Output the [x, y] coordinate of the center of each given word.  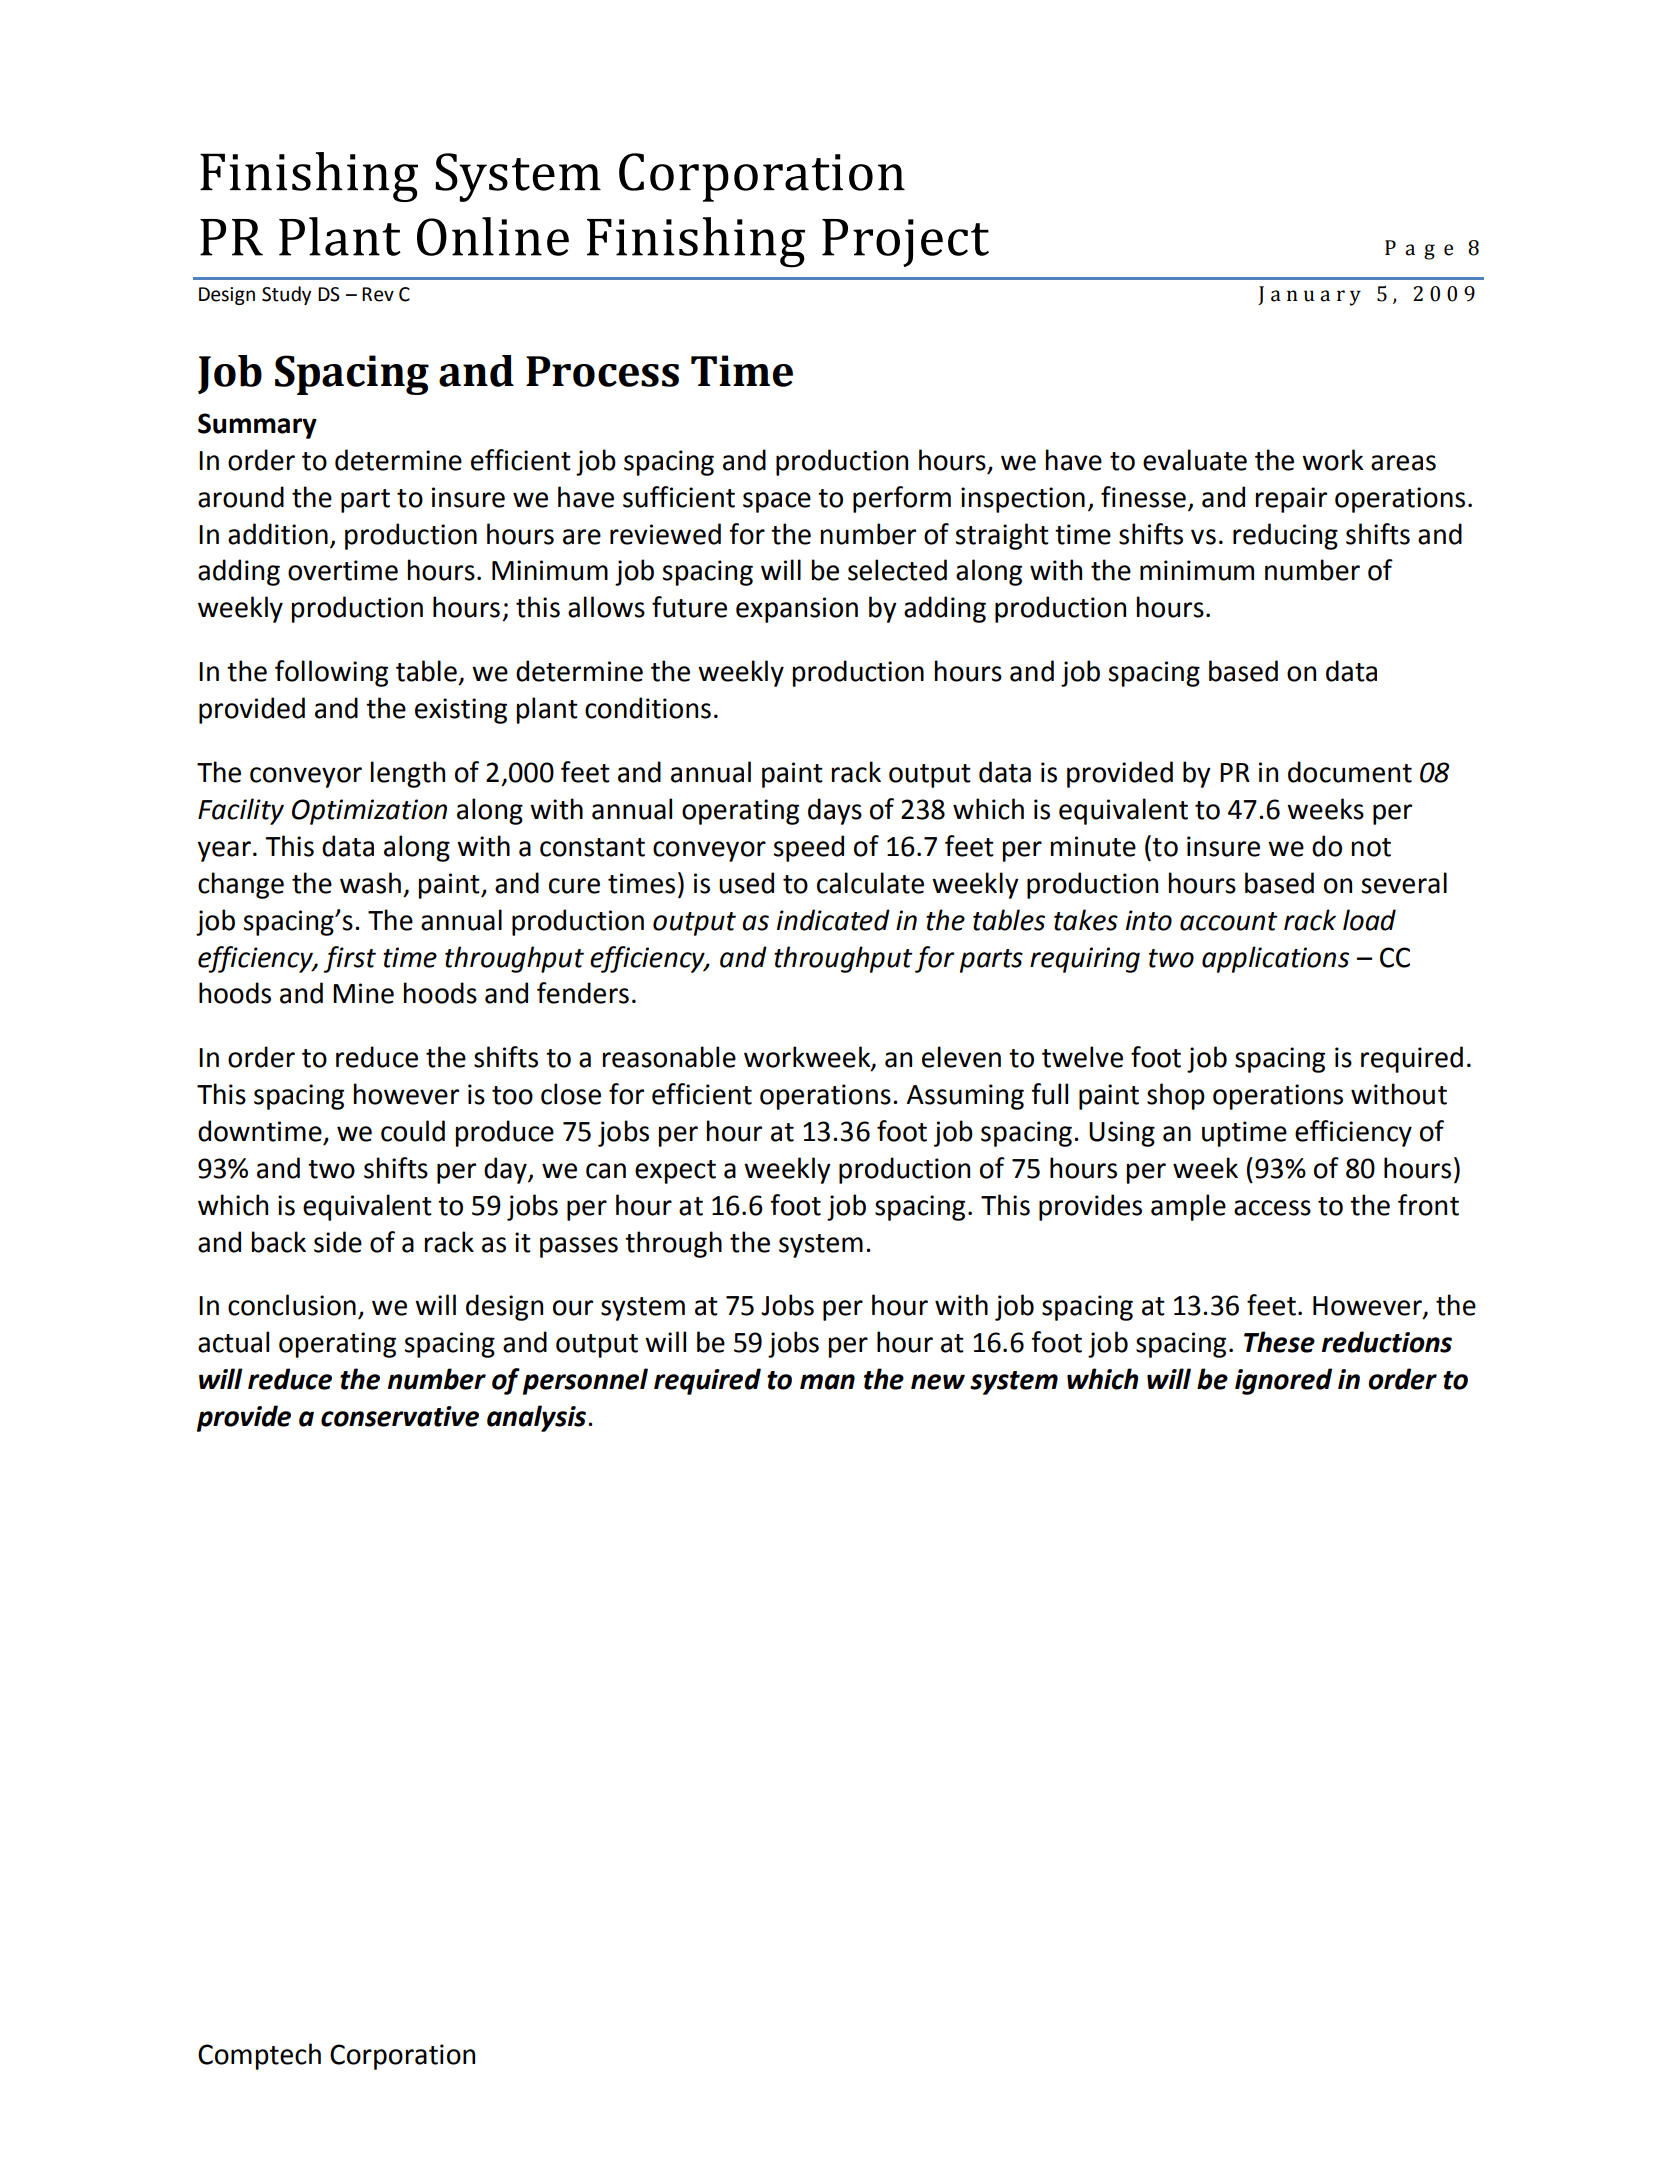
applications [1275, 959]
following [331, 673]
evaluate [1195, 460]
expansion [797, 610]
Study [286, 295]
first [349, 959]
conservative [400, 1416]
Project [905, 243]
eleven [961, 1057]
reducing [1285, 536]
